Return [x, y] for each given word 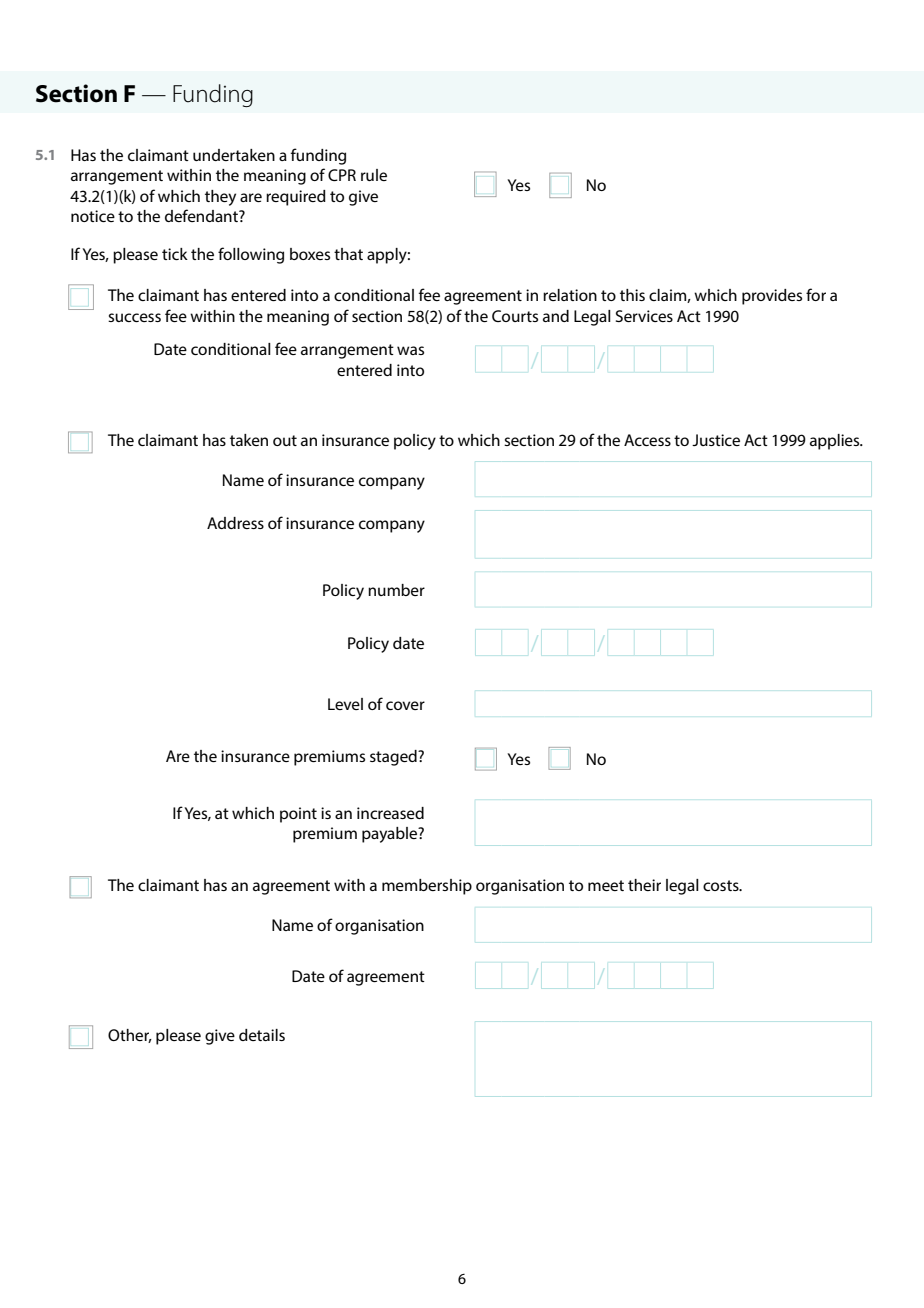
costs [722, 885]
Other [130, 1036]
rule [374, 175]
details [262, 1035]
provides [772, 297]
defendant [202, 215]
